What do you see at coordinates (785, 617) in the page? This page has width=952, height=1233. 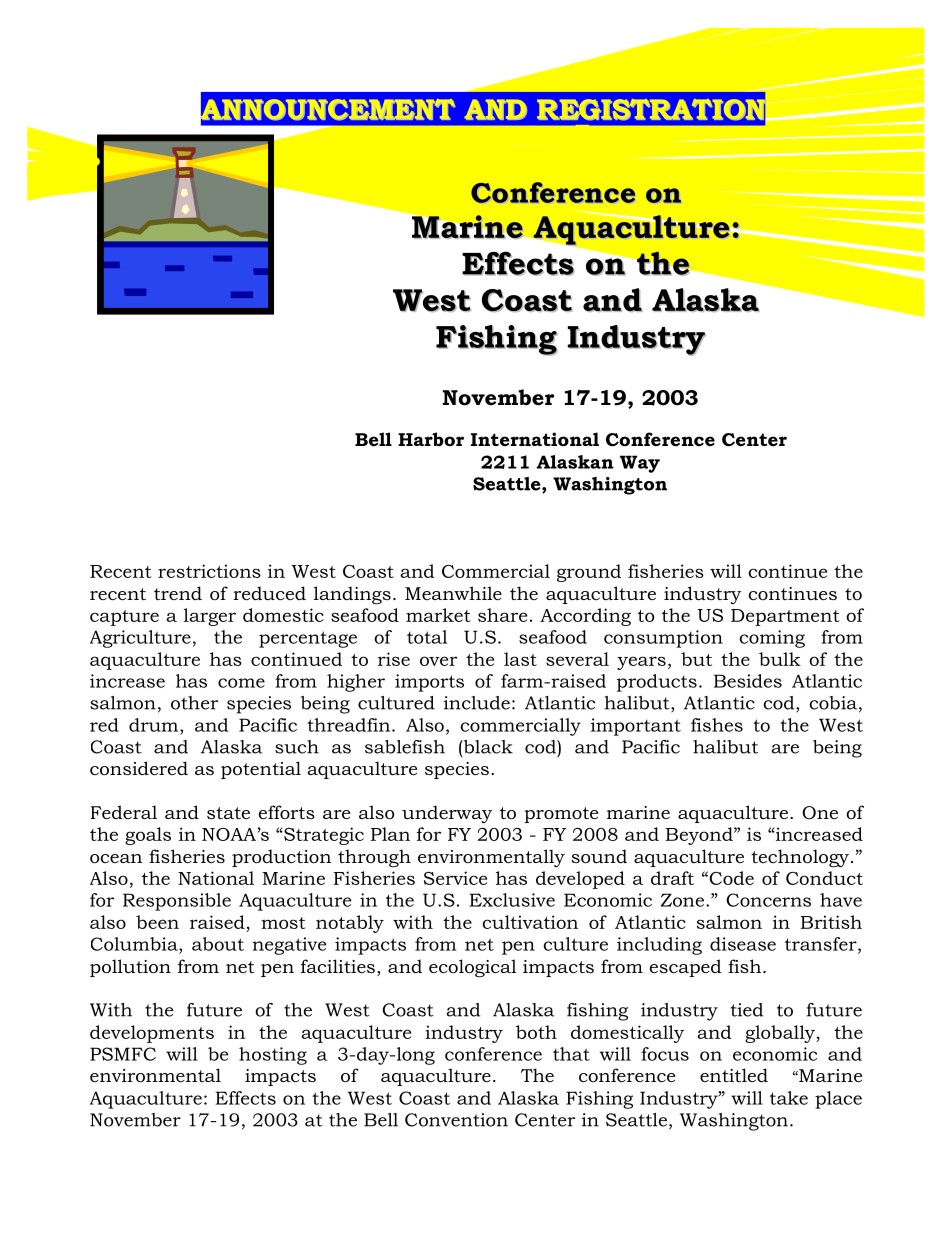 I see `Department` at bounding box center [785, 617].
